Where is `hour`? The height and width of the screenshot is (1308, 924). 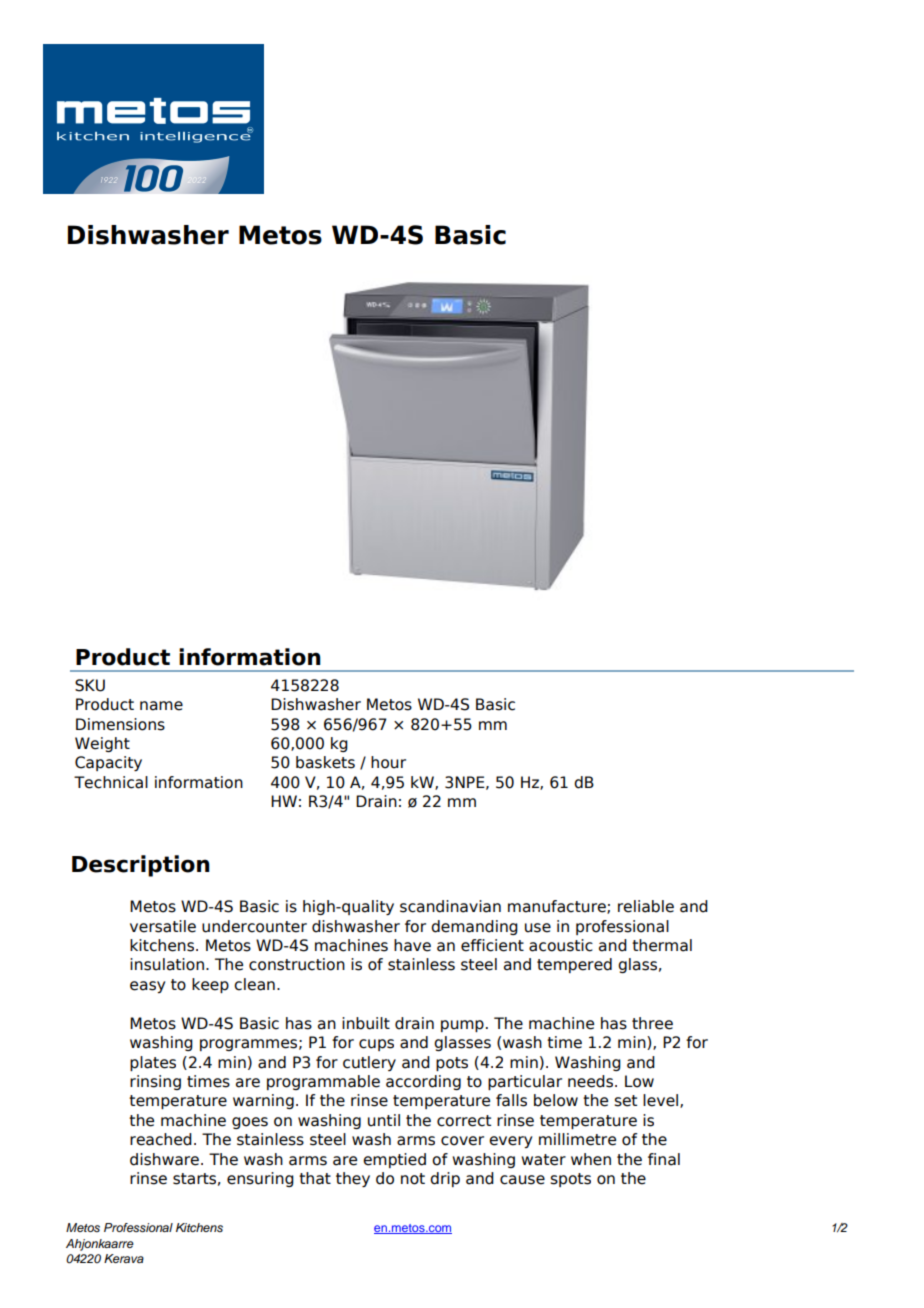 hour is located at coordinates (388, 762).
